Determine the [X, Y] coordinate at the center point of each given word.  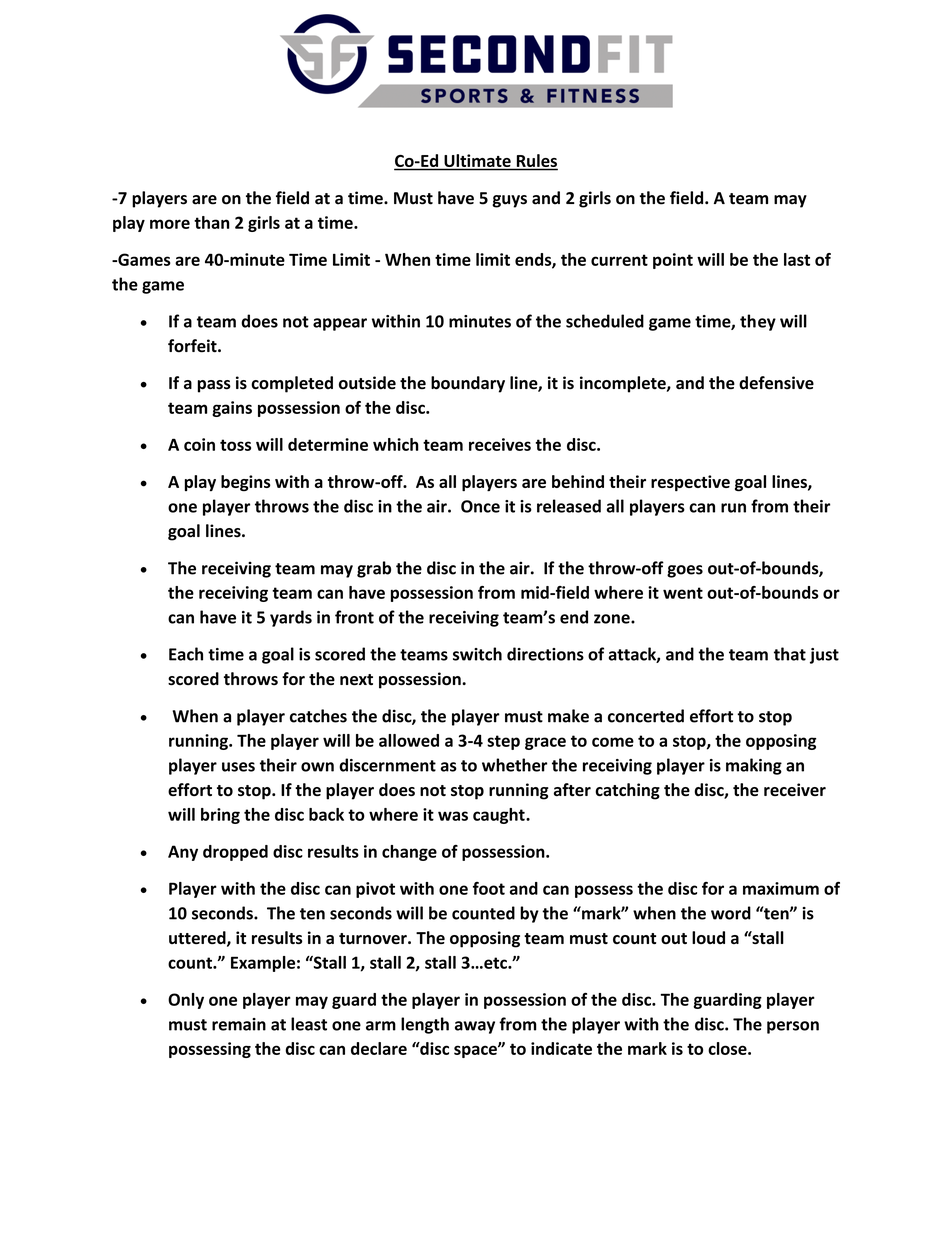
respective [690, 483]
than [212, 222]
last [797, 259]
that [790, 654]
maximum [781, 888]
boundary [468, 384]
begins [246, 483]
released [569, 506]
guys [509, 201]
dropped [235, 853]
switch [477, 654]
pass [214, 386]
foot [489, 888]
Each [186, 654]
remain [239, 1024]
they [758, 322]
